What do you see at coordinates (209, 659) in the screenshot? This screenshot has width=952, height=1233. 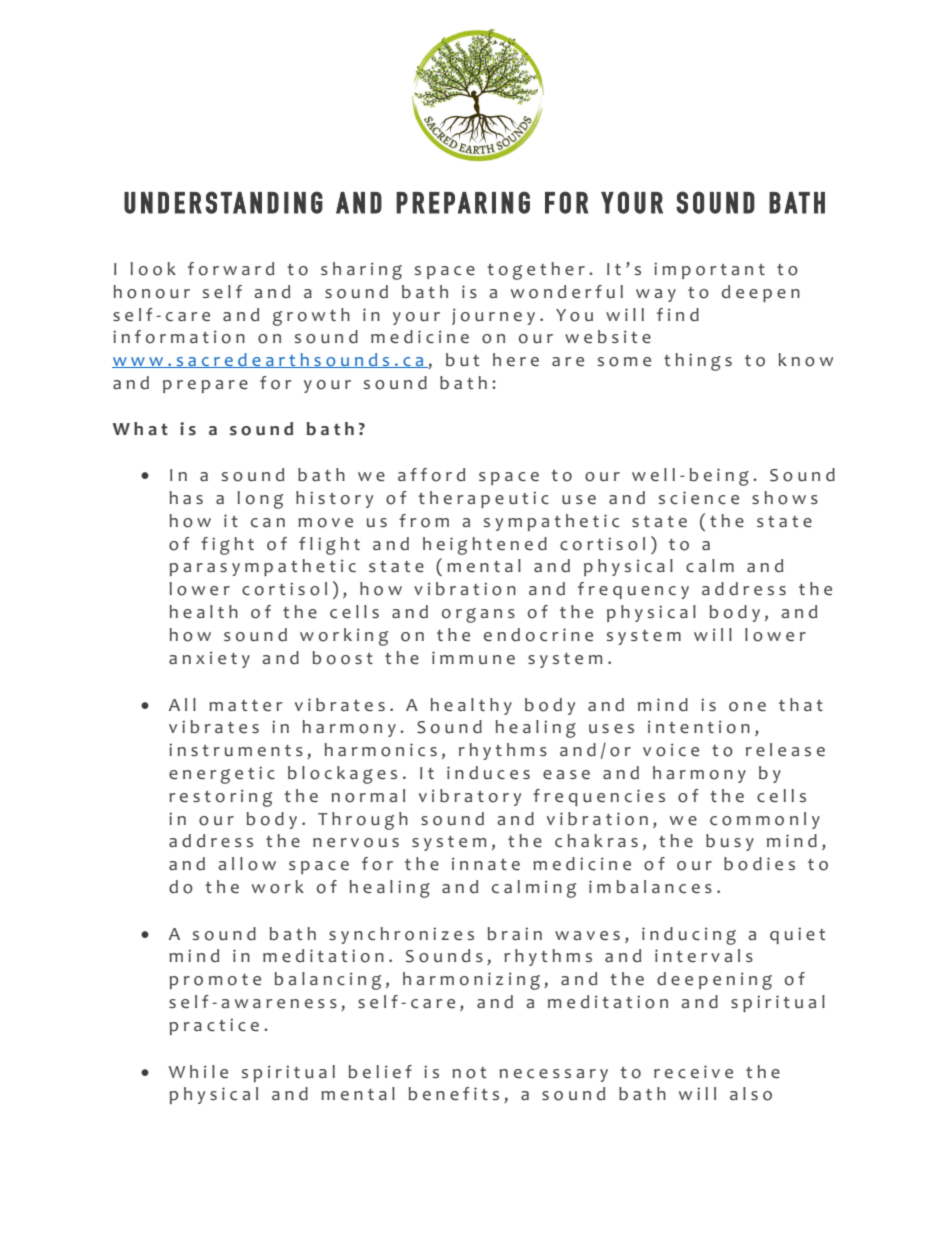 I see `anxiety` at bounding box center [209, 659].
